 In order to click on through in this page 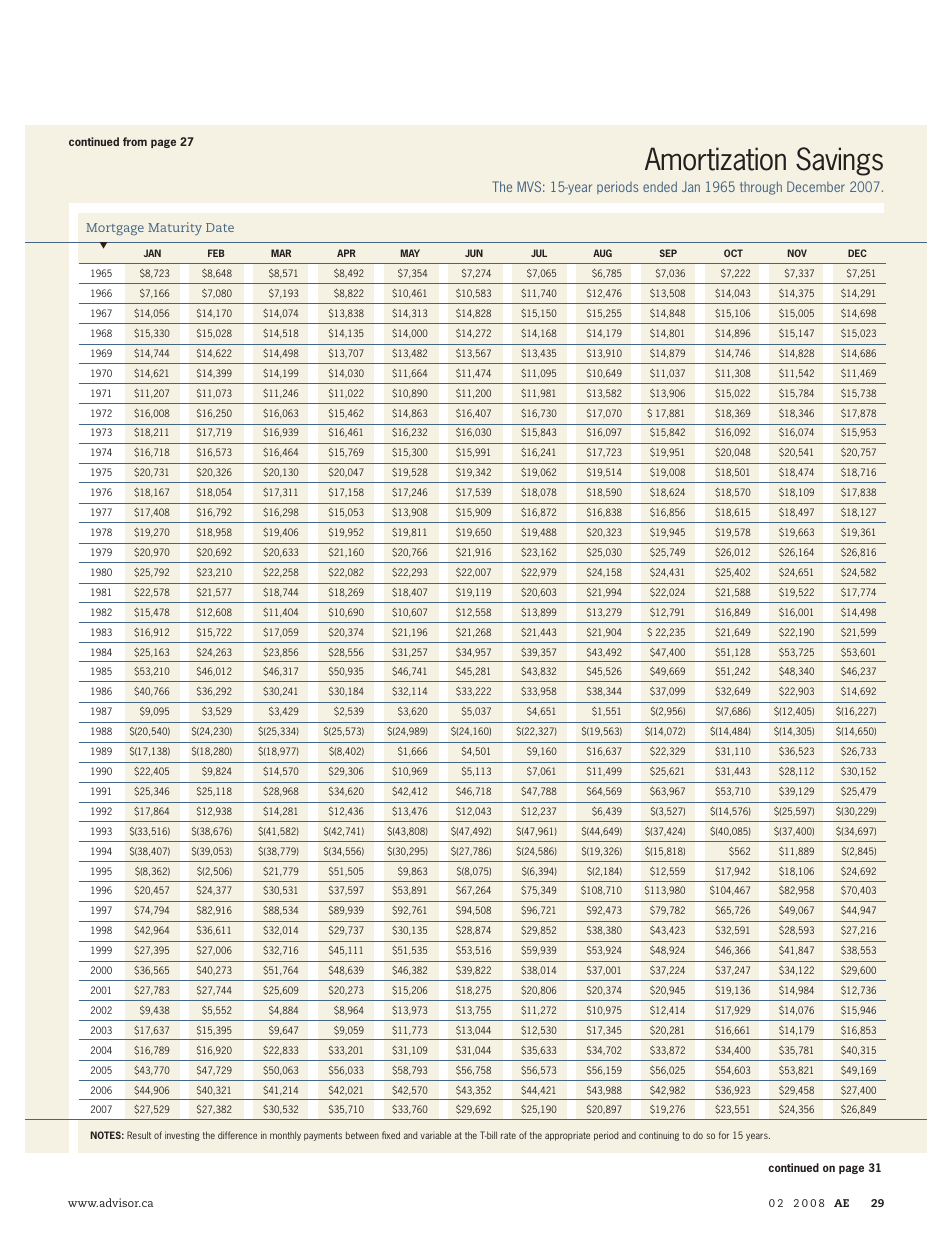, I will do `click(761, 188)`.
